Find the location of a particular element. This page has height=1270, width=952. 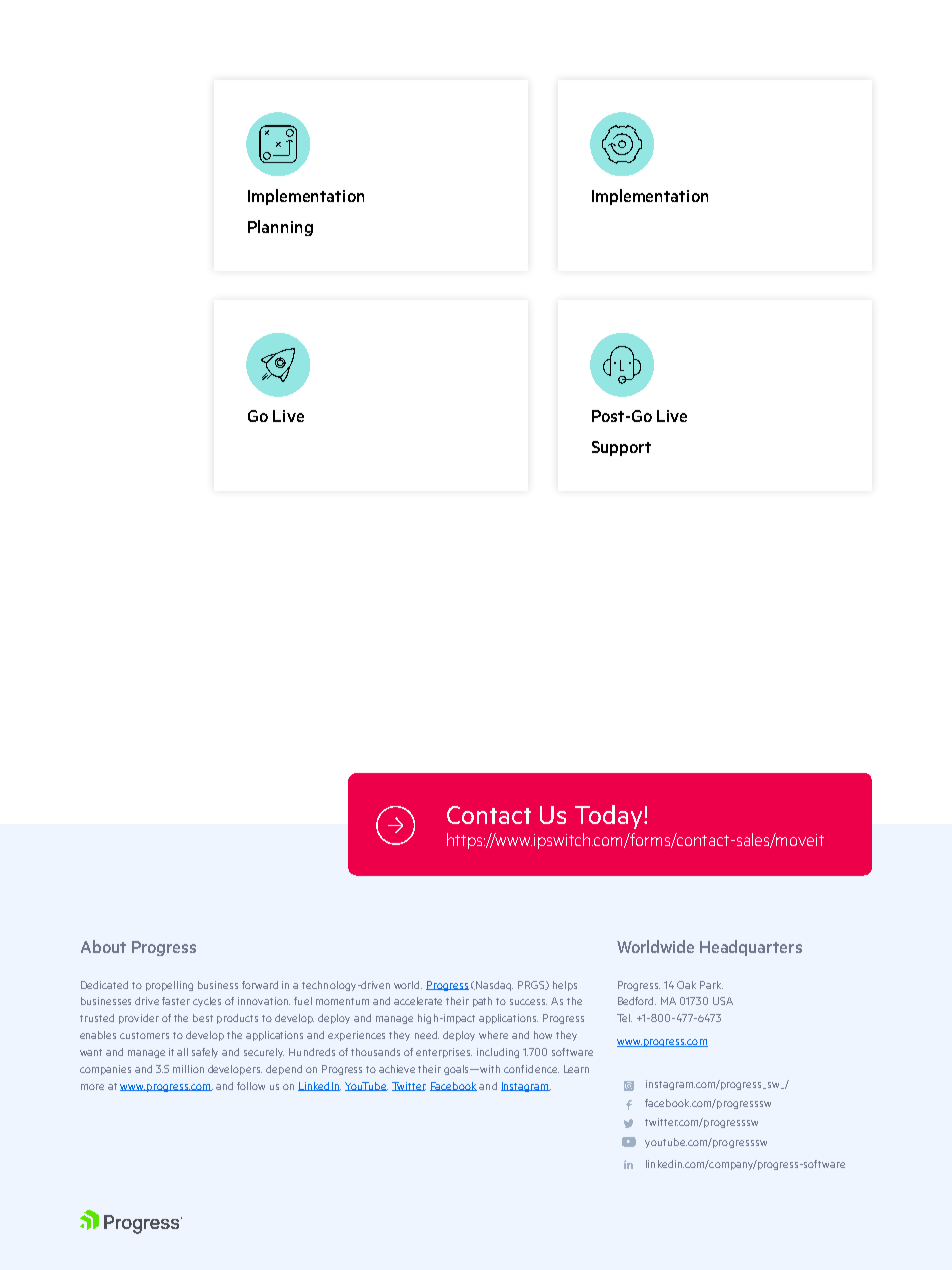

Dedicated is located at coordinates (104, 985).
